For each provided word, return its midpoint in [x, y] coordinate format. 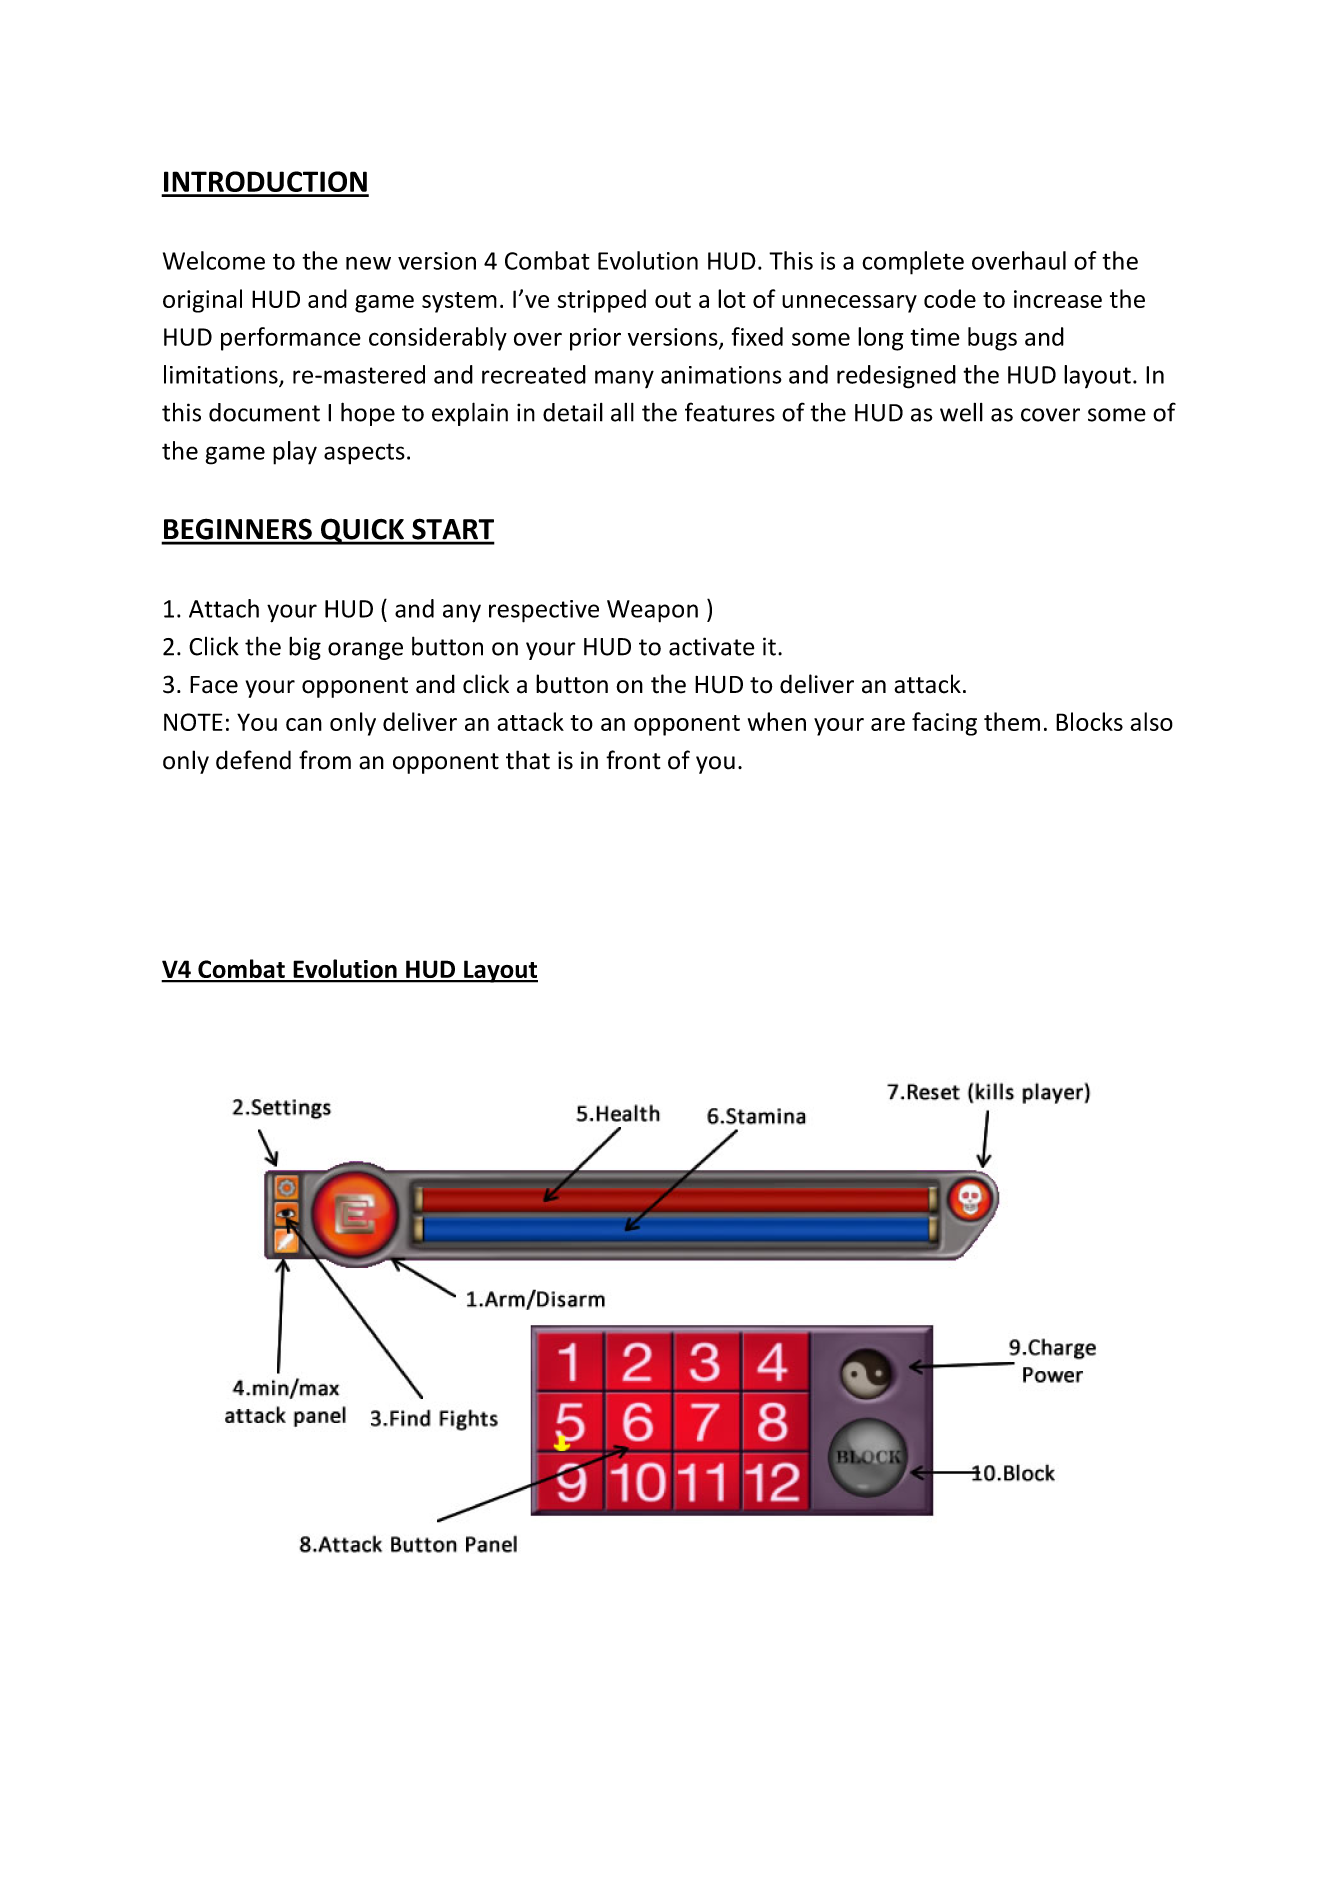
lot [732, 298]
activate [711, 646]
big [305, 648]
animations [721, 375]
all [622, 412]
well [961, 412]
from [325, 760]
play [295, 453]
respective [544, 611]
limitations [222, 375]
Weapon [652, 611]
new [368, 263]
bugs [992, 339]
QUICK [362, 531]
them [1012, 721]
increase [1058, 299]
